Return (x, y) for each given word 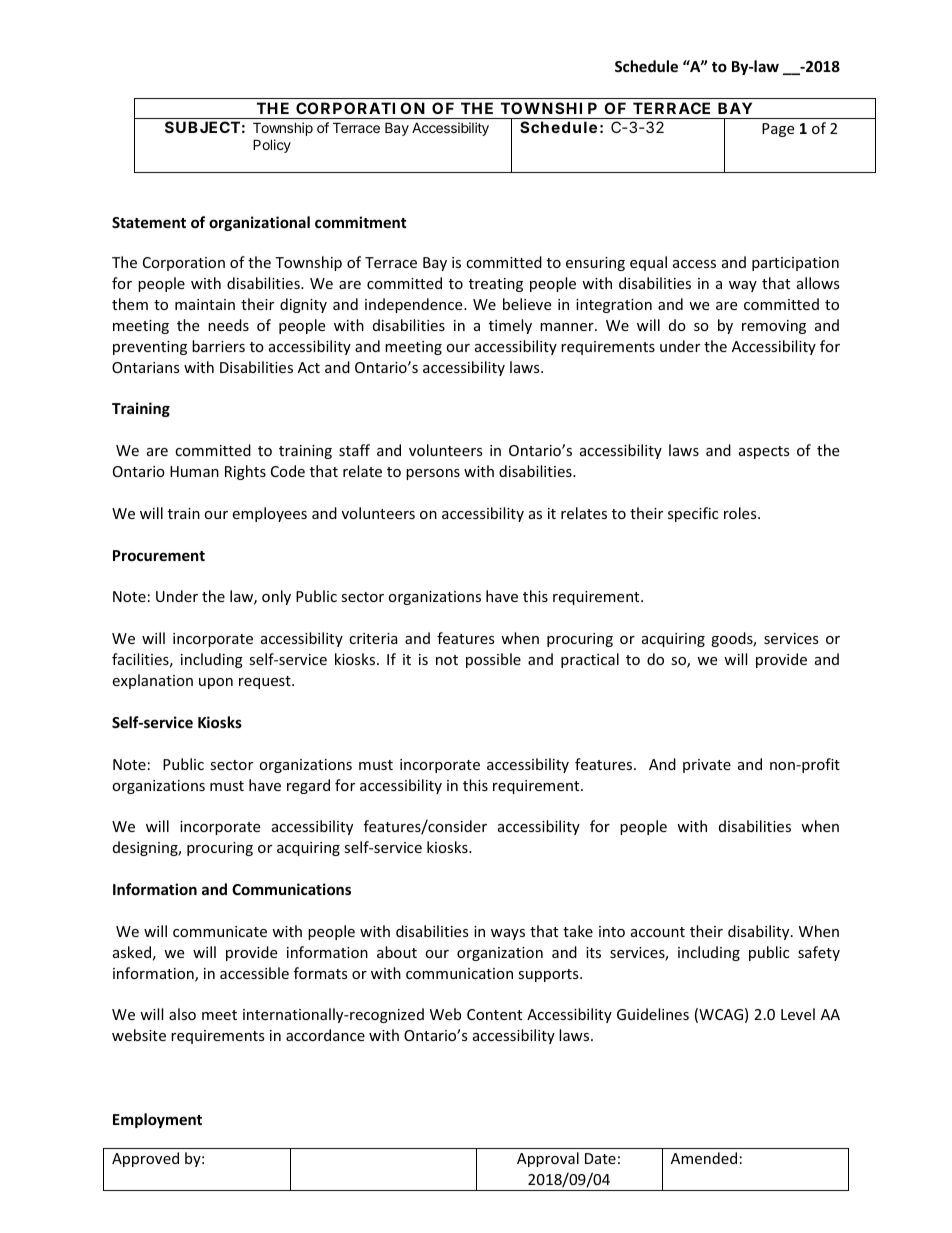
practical (590, 660)
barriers (218, 346)
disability (760, 932)
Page (778, 130)
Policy (272, 146)
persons (433, 474)
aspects (764, 452)
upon (216, 683)
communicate (220, 931)
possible (493, 660)
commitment (361, 222)
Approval (548, 1159)
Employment (157, 1120)
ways (508, 934)
